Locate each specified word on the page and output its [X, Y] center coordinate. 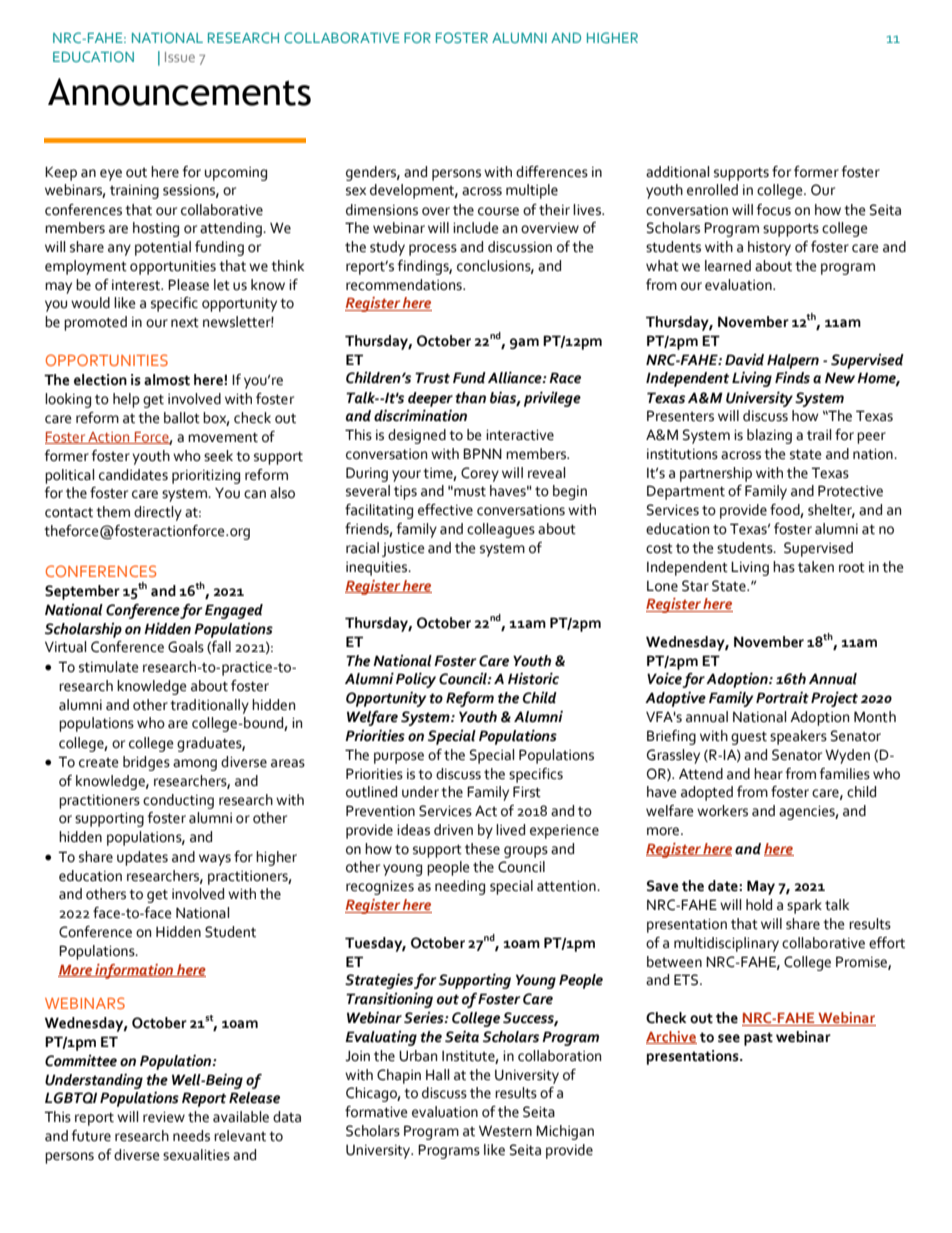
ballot [182, 418]
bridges [146, 763]
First [527, 792]
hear [768, 774]
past [758, 1039]
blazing [769, 436]
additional [677, 172]
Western [505, 1131]
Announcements [179, 92]
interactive [520, 435]
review [164, 1117]
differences [552, 172]
